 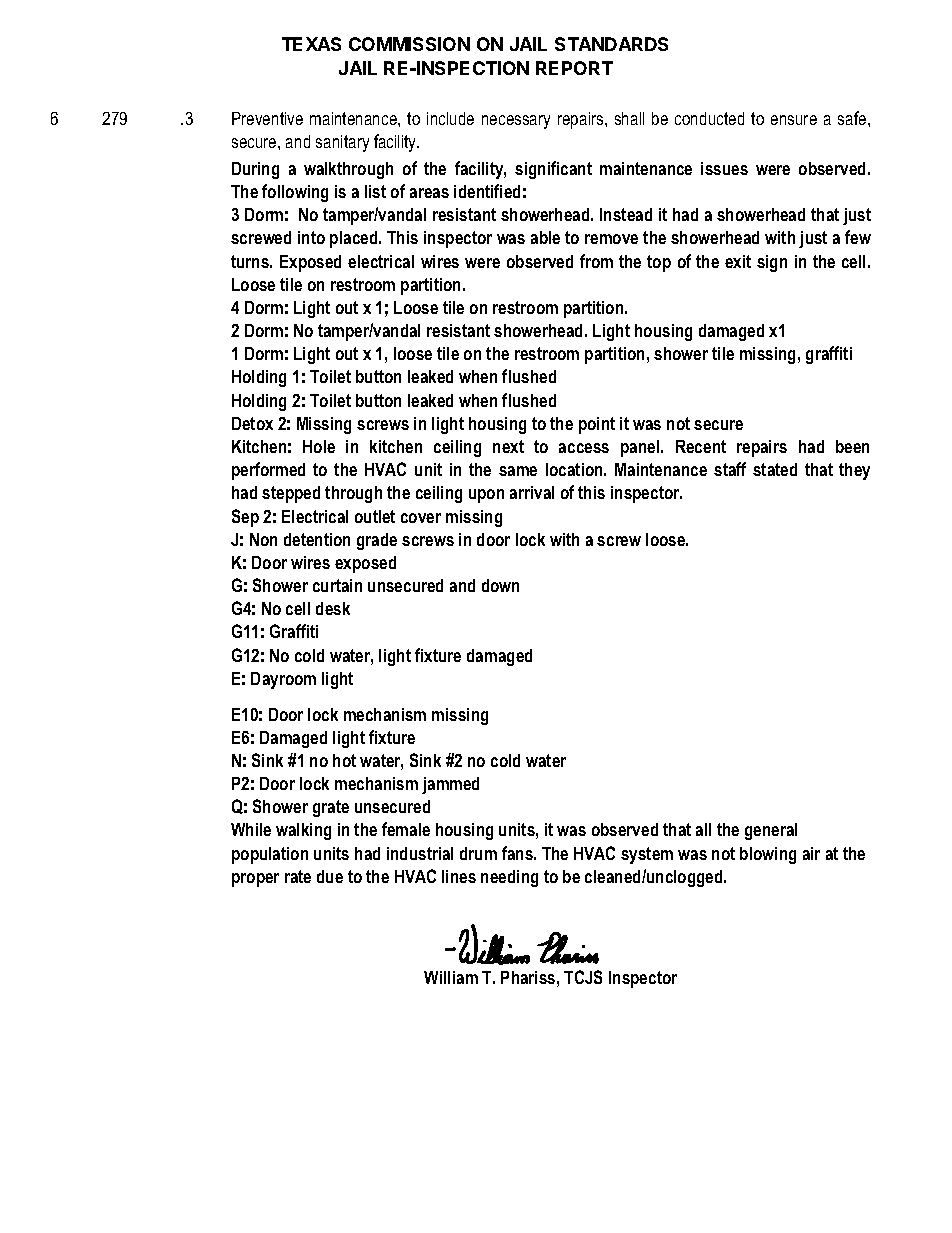 What do you see at coordinates (450, 785) in the image?
I see `jammed` at bounding box center [450, 785].
